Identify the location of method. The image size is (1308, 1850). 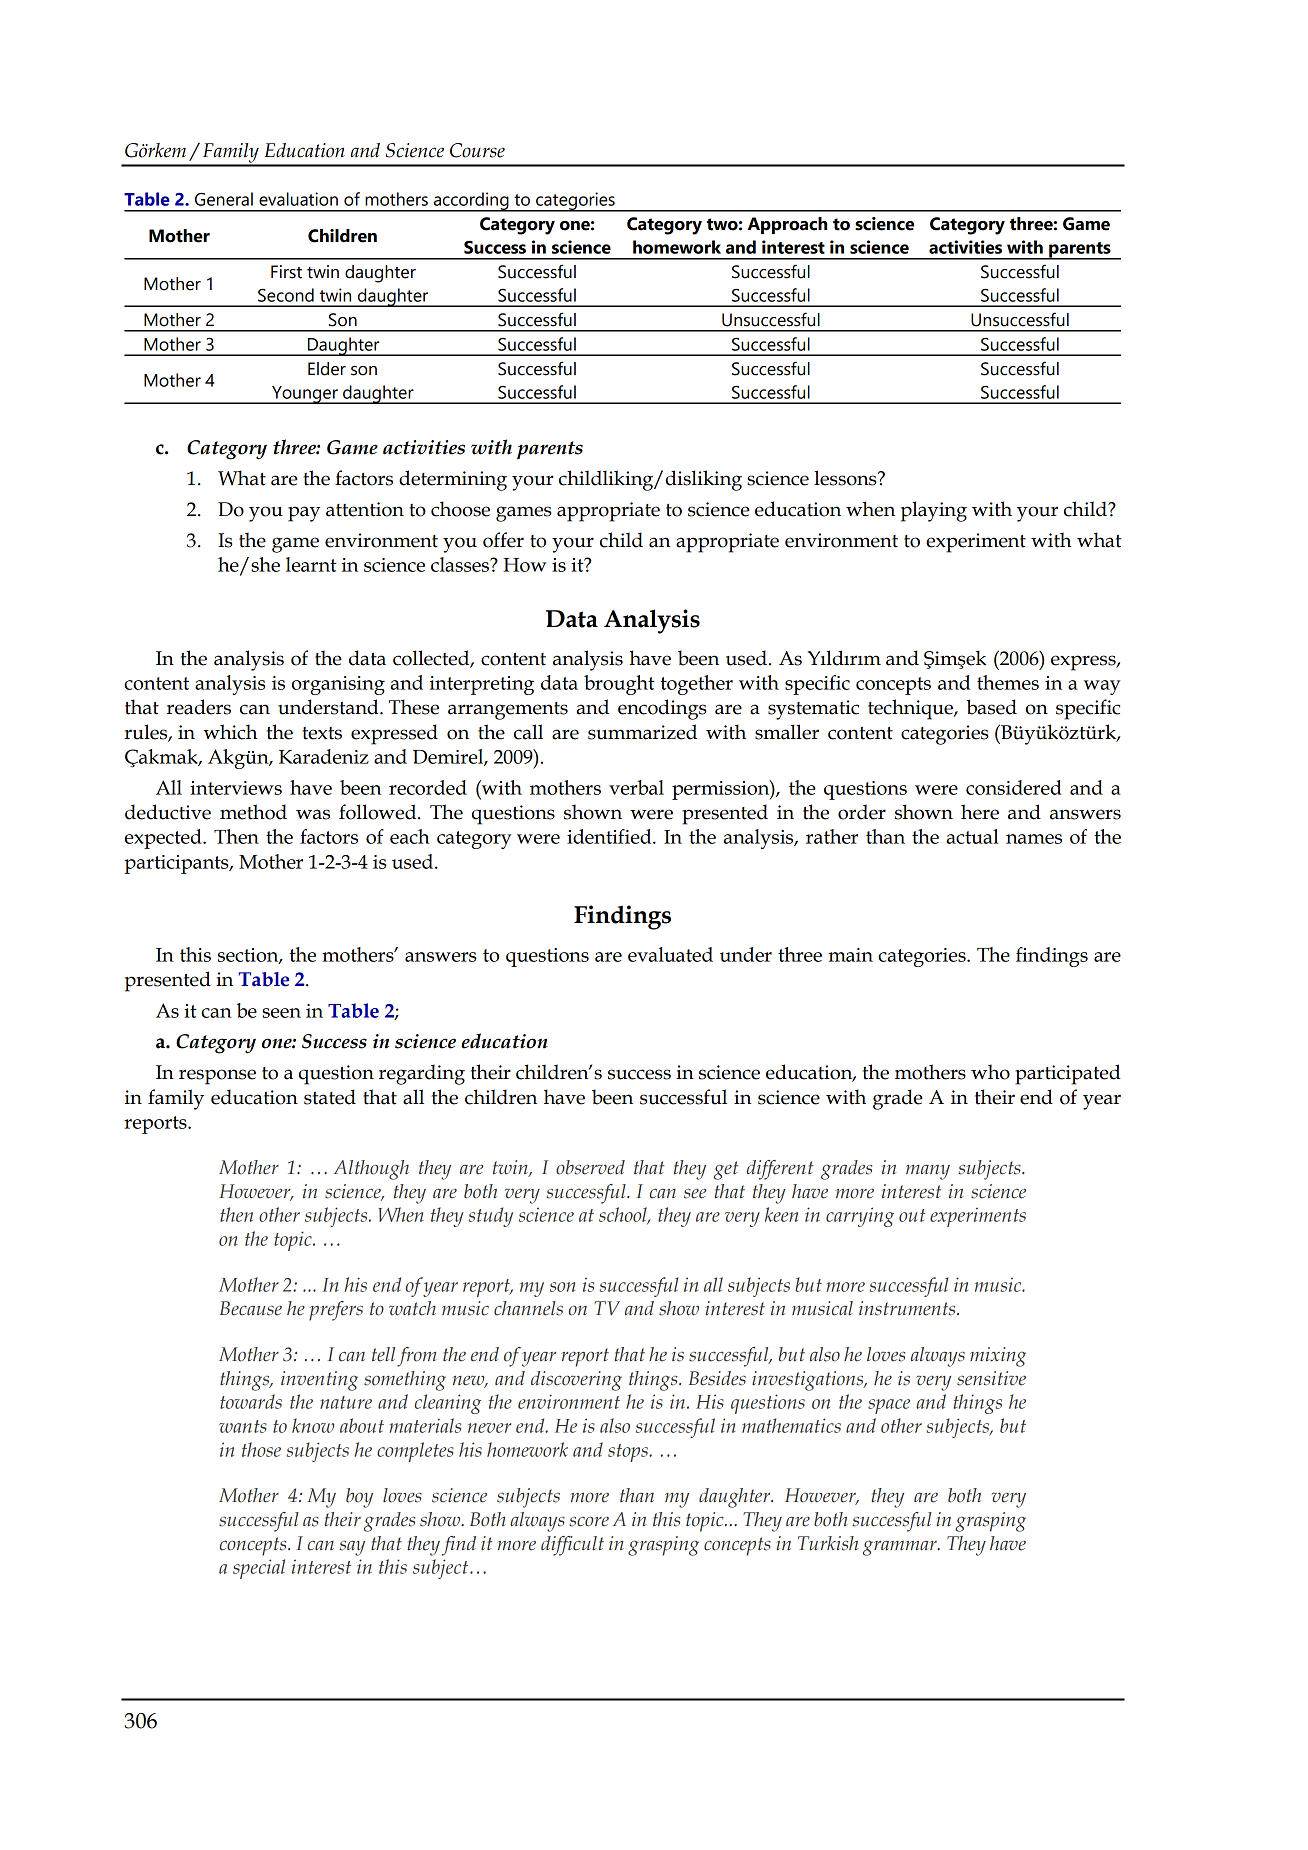
(253, 812).
